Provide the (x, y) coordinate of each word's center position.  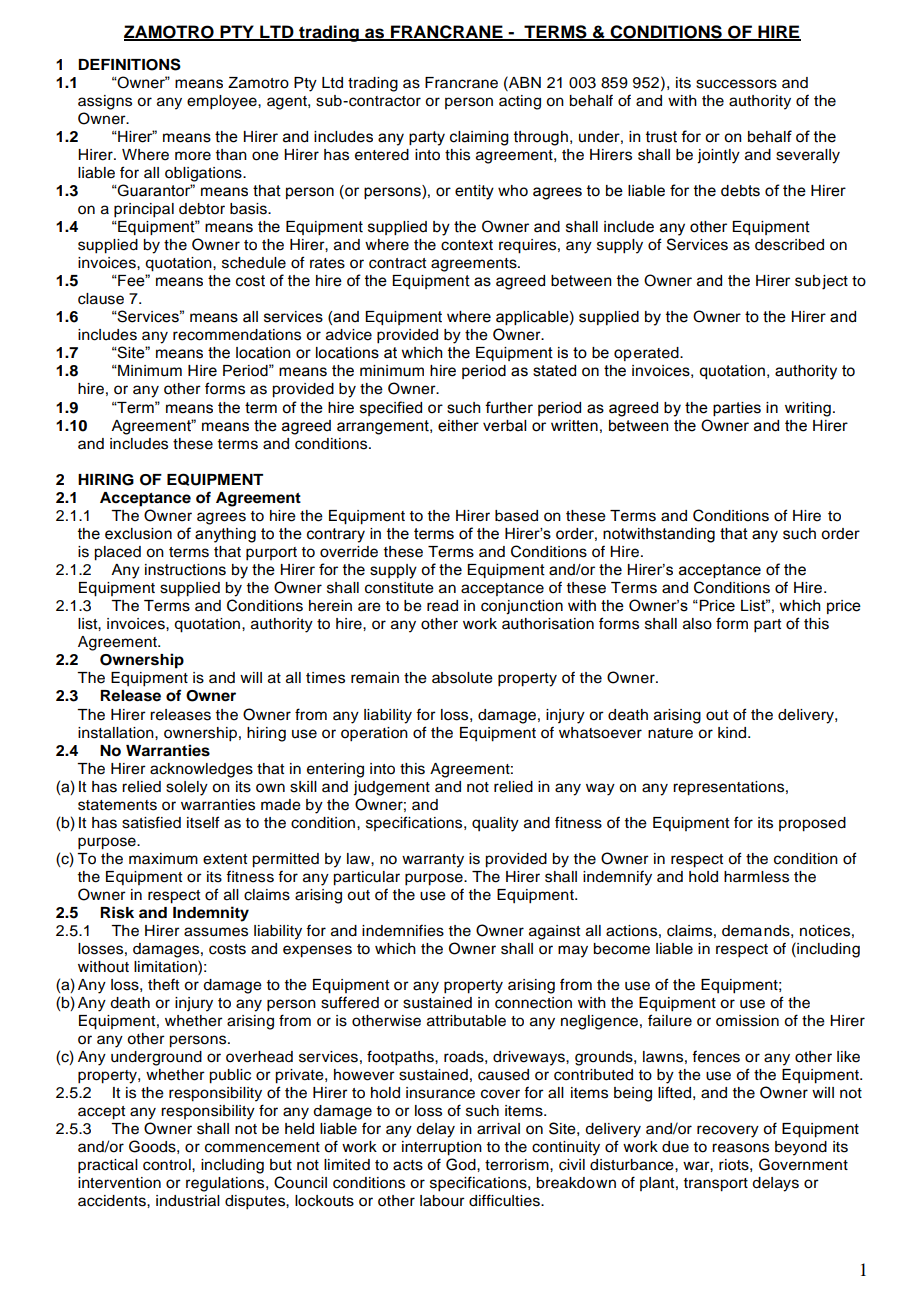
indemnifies (403, 930)
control (168, 1165)
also (697, 624)
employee (223, 102)
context (467, 245)
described (789, 245)
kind (733, 733)
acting (520, 102)
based (516, 516)
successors (736, 84)
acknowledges (201, 770)
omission (747, 1021)
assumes (216, 932)
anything (225, 535)
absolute (462, 678)
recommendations (237, 335)
